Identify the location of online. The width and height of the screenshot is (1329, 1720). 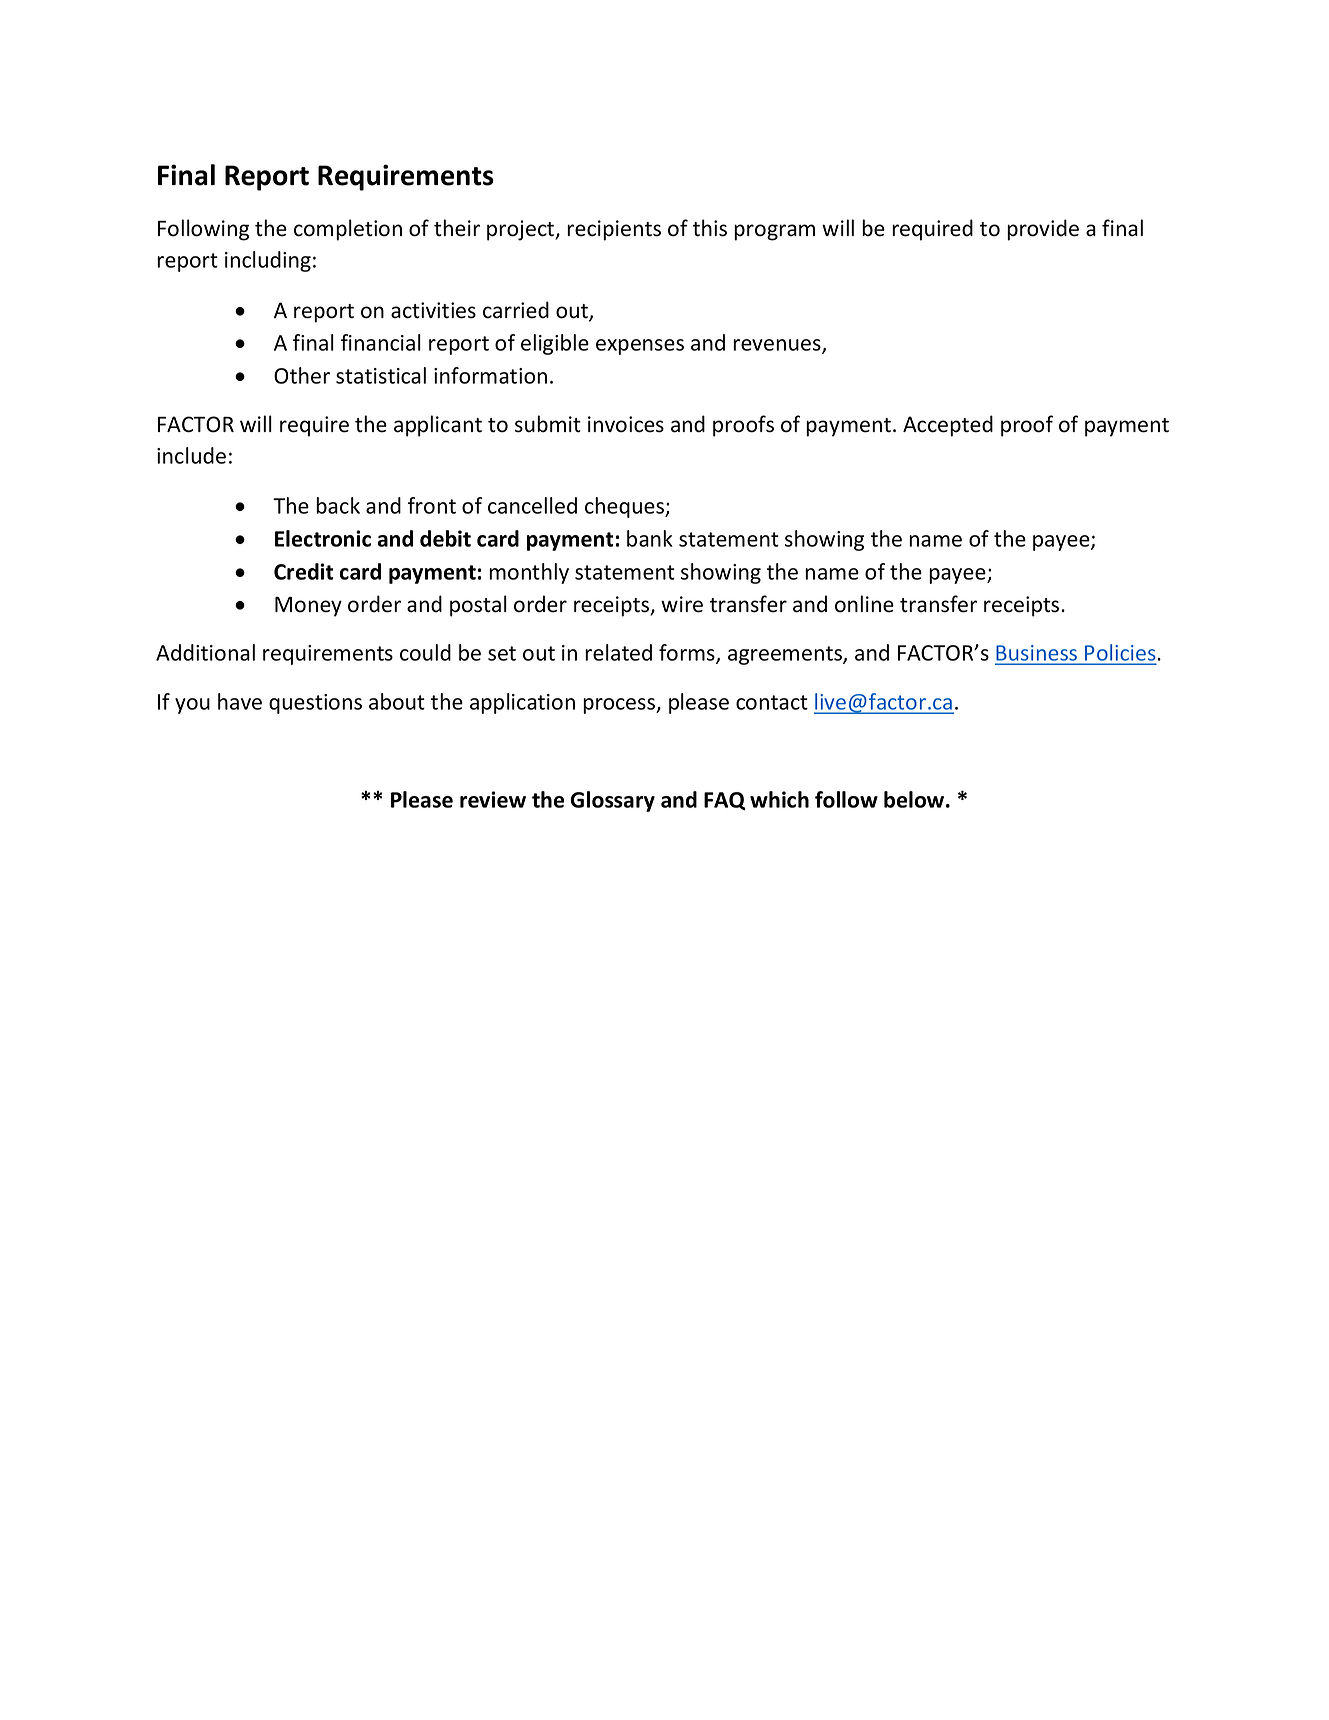
(864, 604).
